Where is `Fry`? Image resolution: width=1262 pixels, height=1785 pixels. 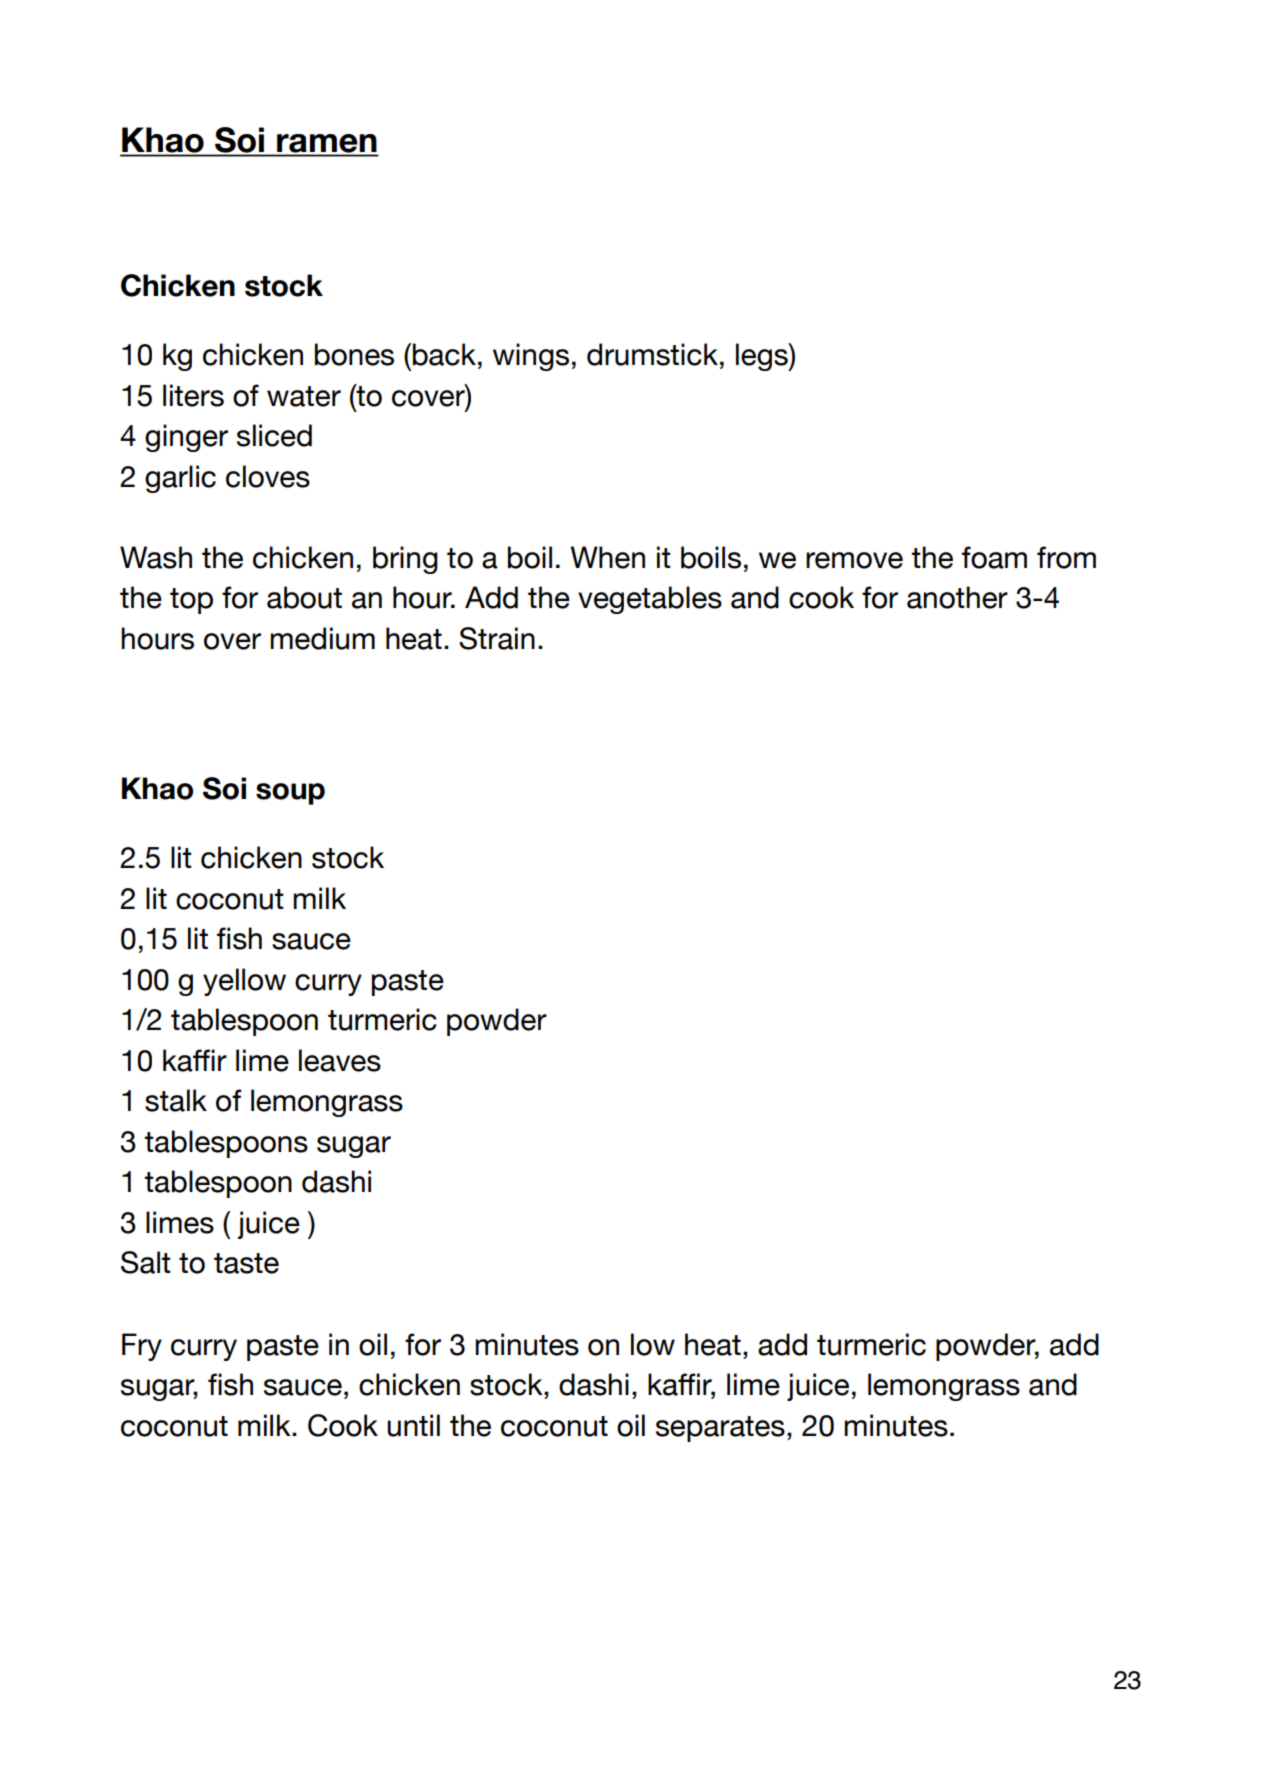
Fry is located at coordinates (142, 1347).
